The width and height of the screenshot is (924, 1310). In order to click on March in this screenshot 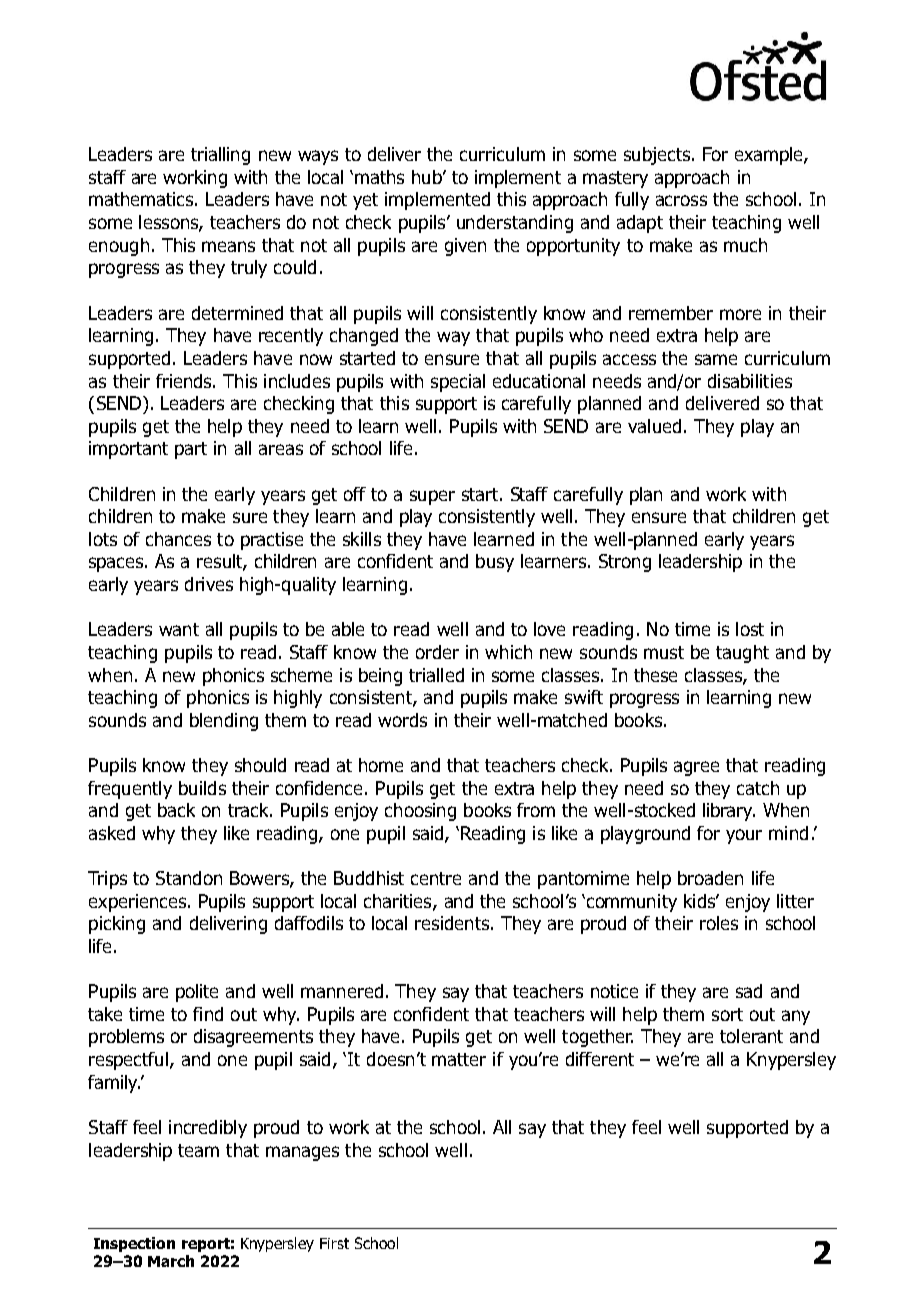, I will do `click(171, 1261)`.
